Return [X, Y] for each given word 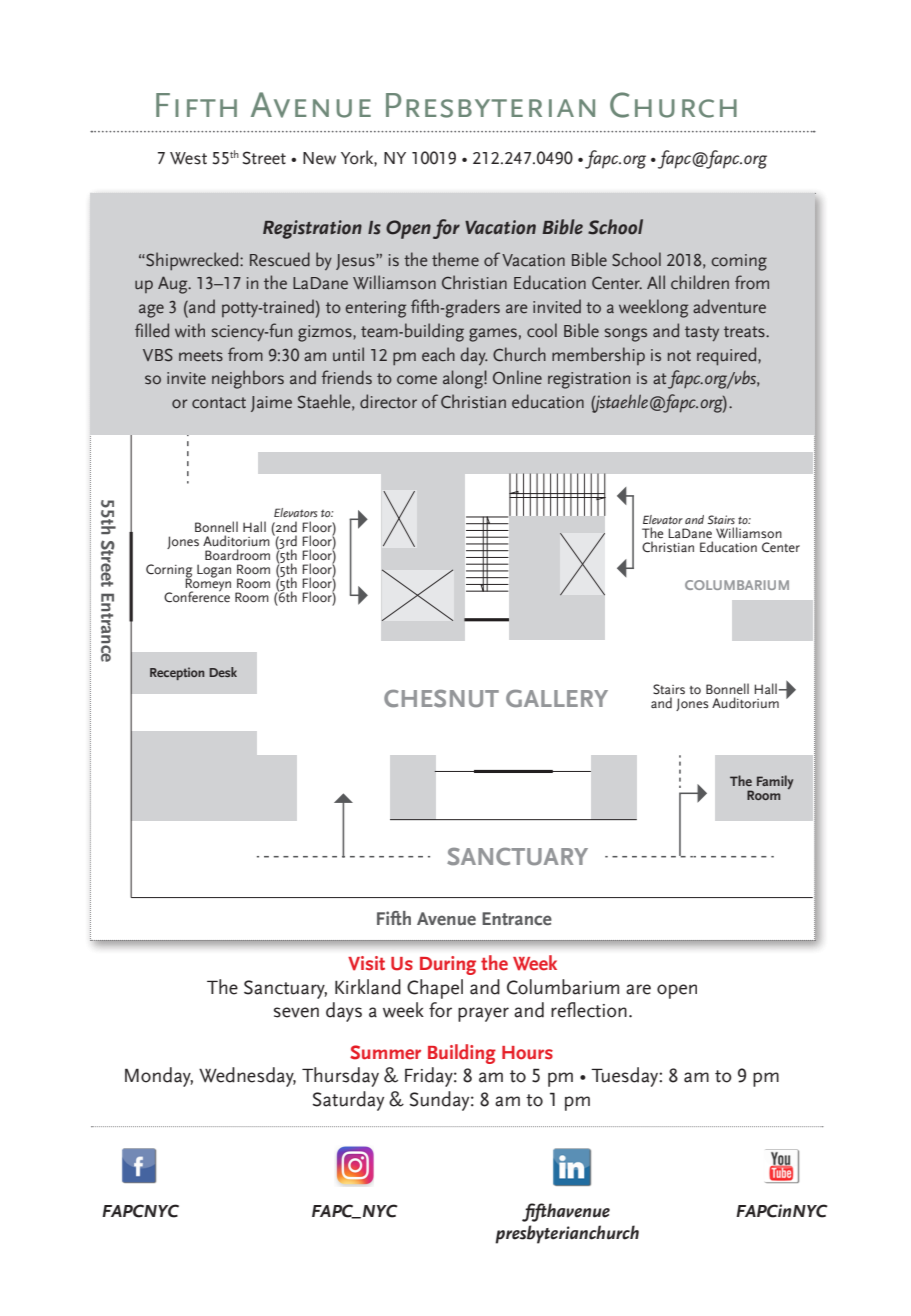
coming [739, 262]
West [188, 158]
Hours [527, 1053]
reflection [589, 1010]
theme [455, 259]
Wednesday [247, 1077]
